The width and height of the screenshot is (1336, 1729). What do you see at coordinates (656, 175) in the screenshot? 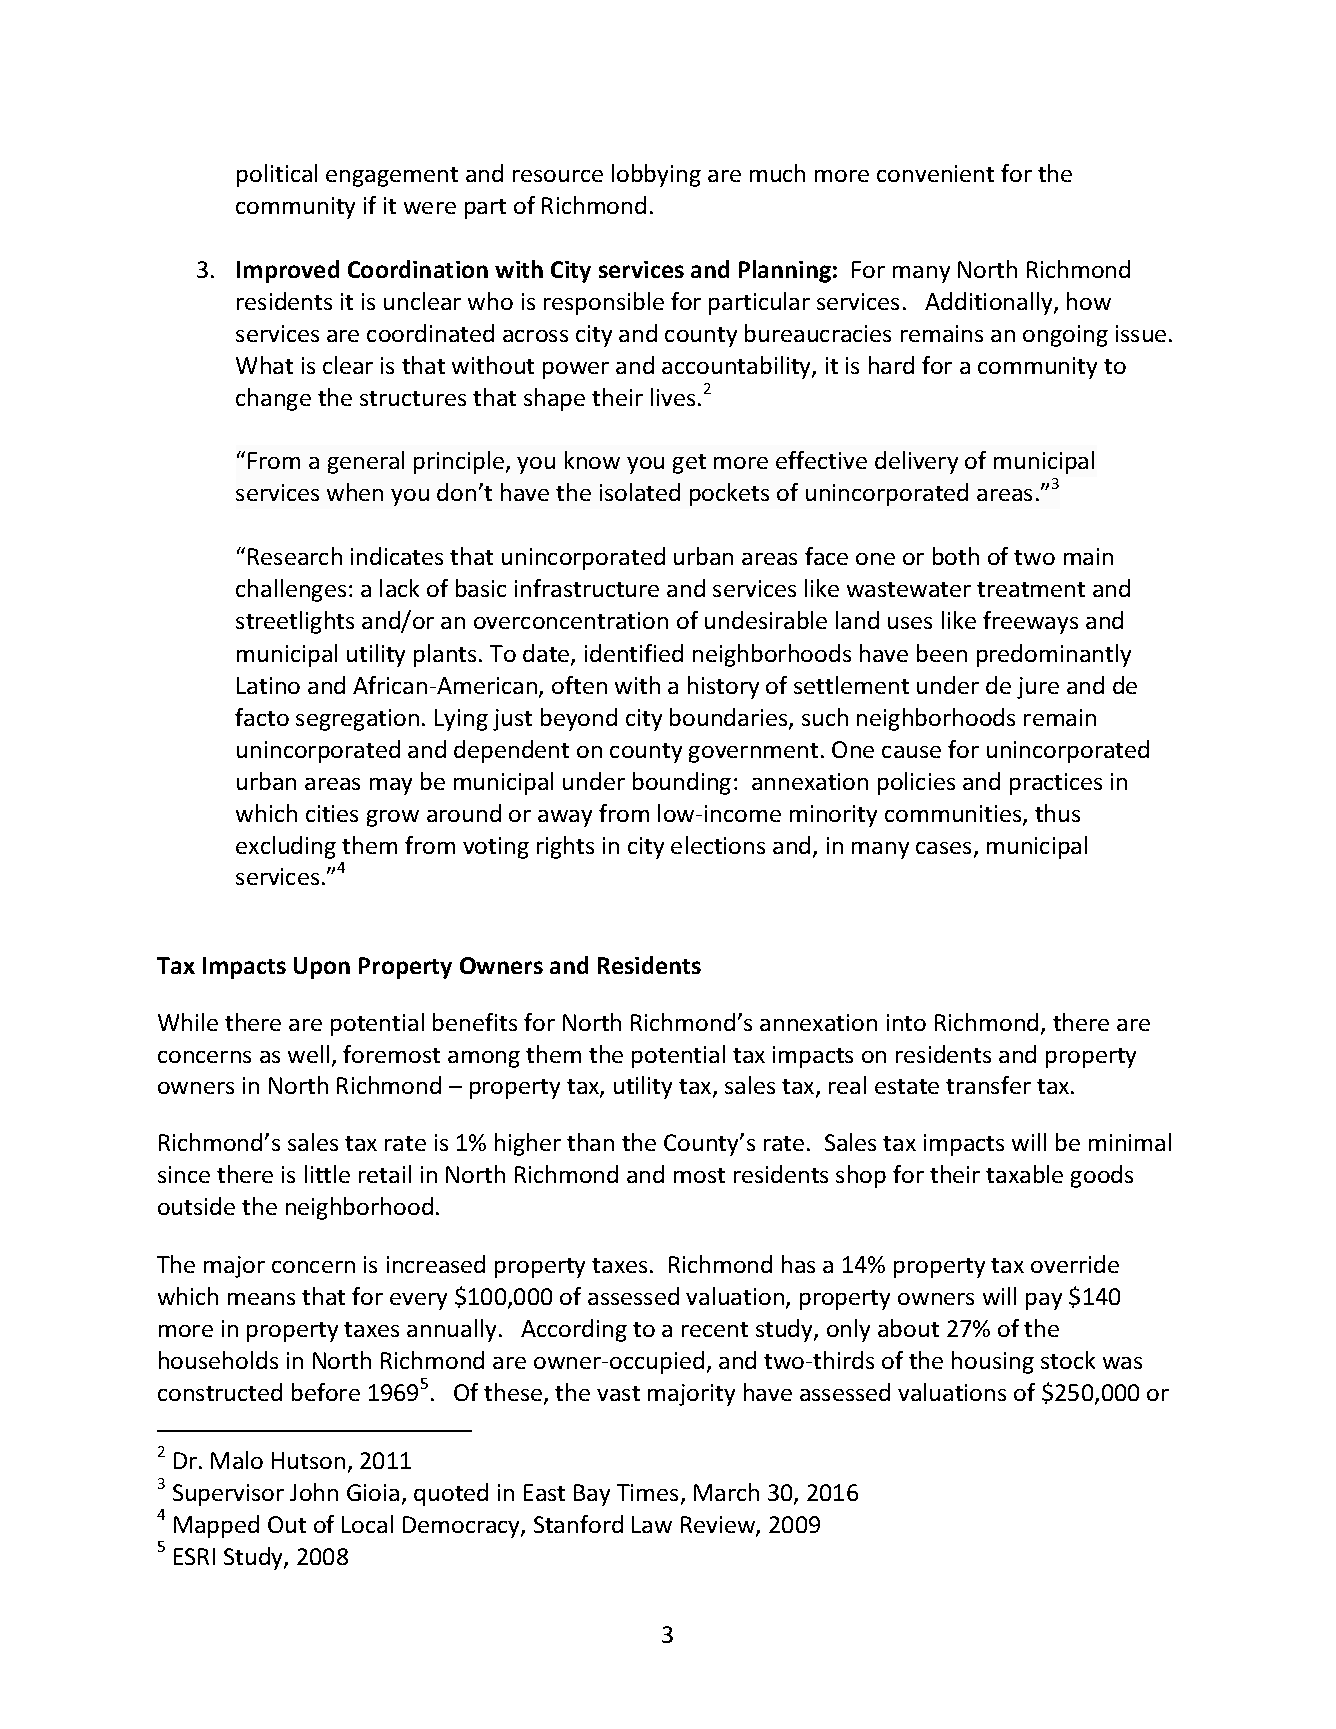
I see `lobbying` at bounding box center [656, 175].
